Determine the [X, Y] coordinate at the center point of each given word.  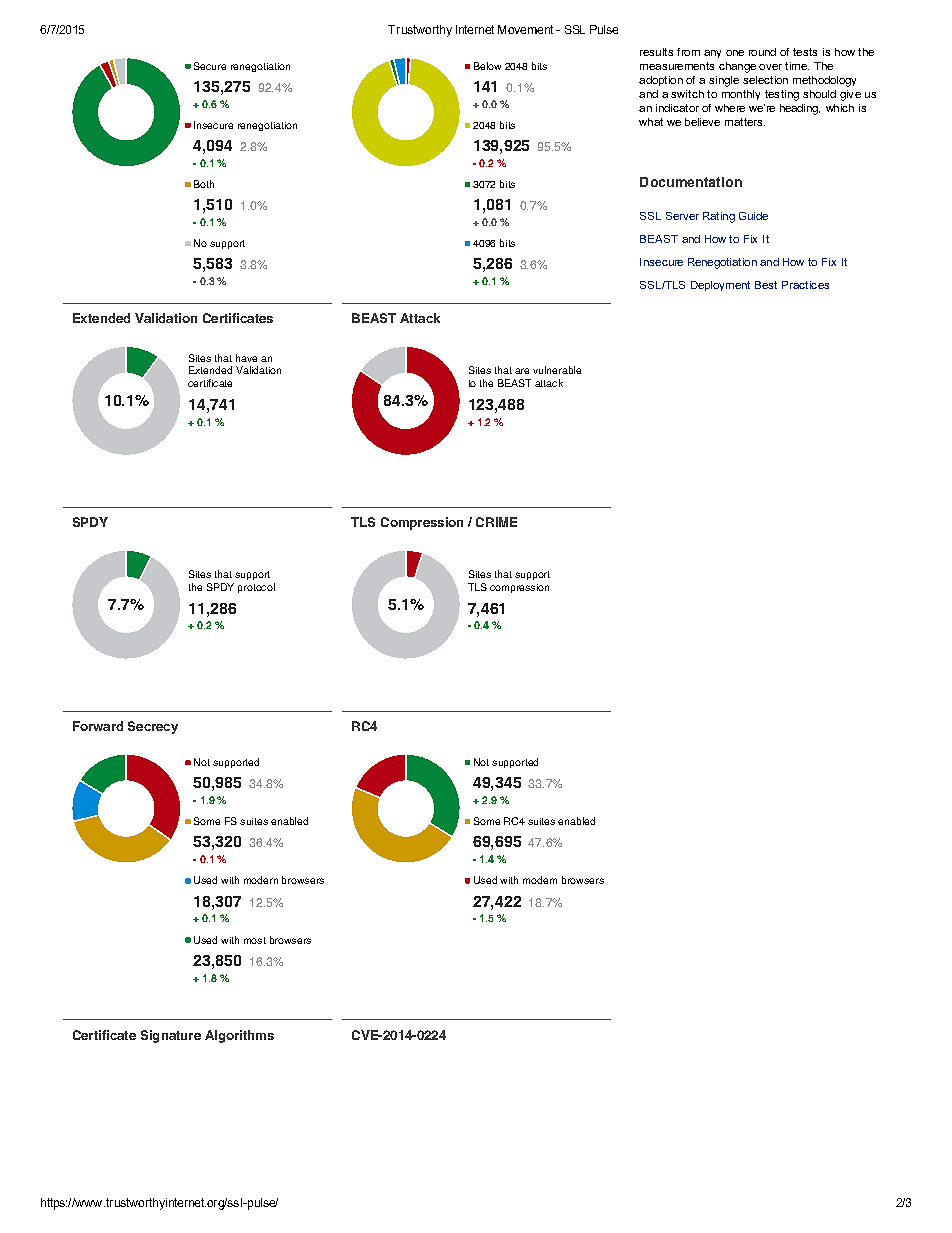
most [255, 940]
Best [766, 285]
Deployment [720, 286]
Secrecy [153, 727]
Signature [171, 1036]
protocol [256, 588]
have [246, 358]
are [522, 371]
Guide [753, 216]
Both [204, 184]
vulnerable [557, 370]
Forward [98, 726]
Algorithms [239, 1036]
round [762, 52]
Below [487, 66]
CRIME [496, 522]
